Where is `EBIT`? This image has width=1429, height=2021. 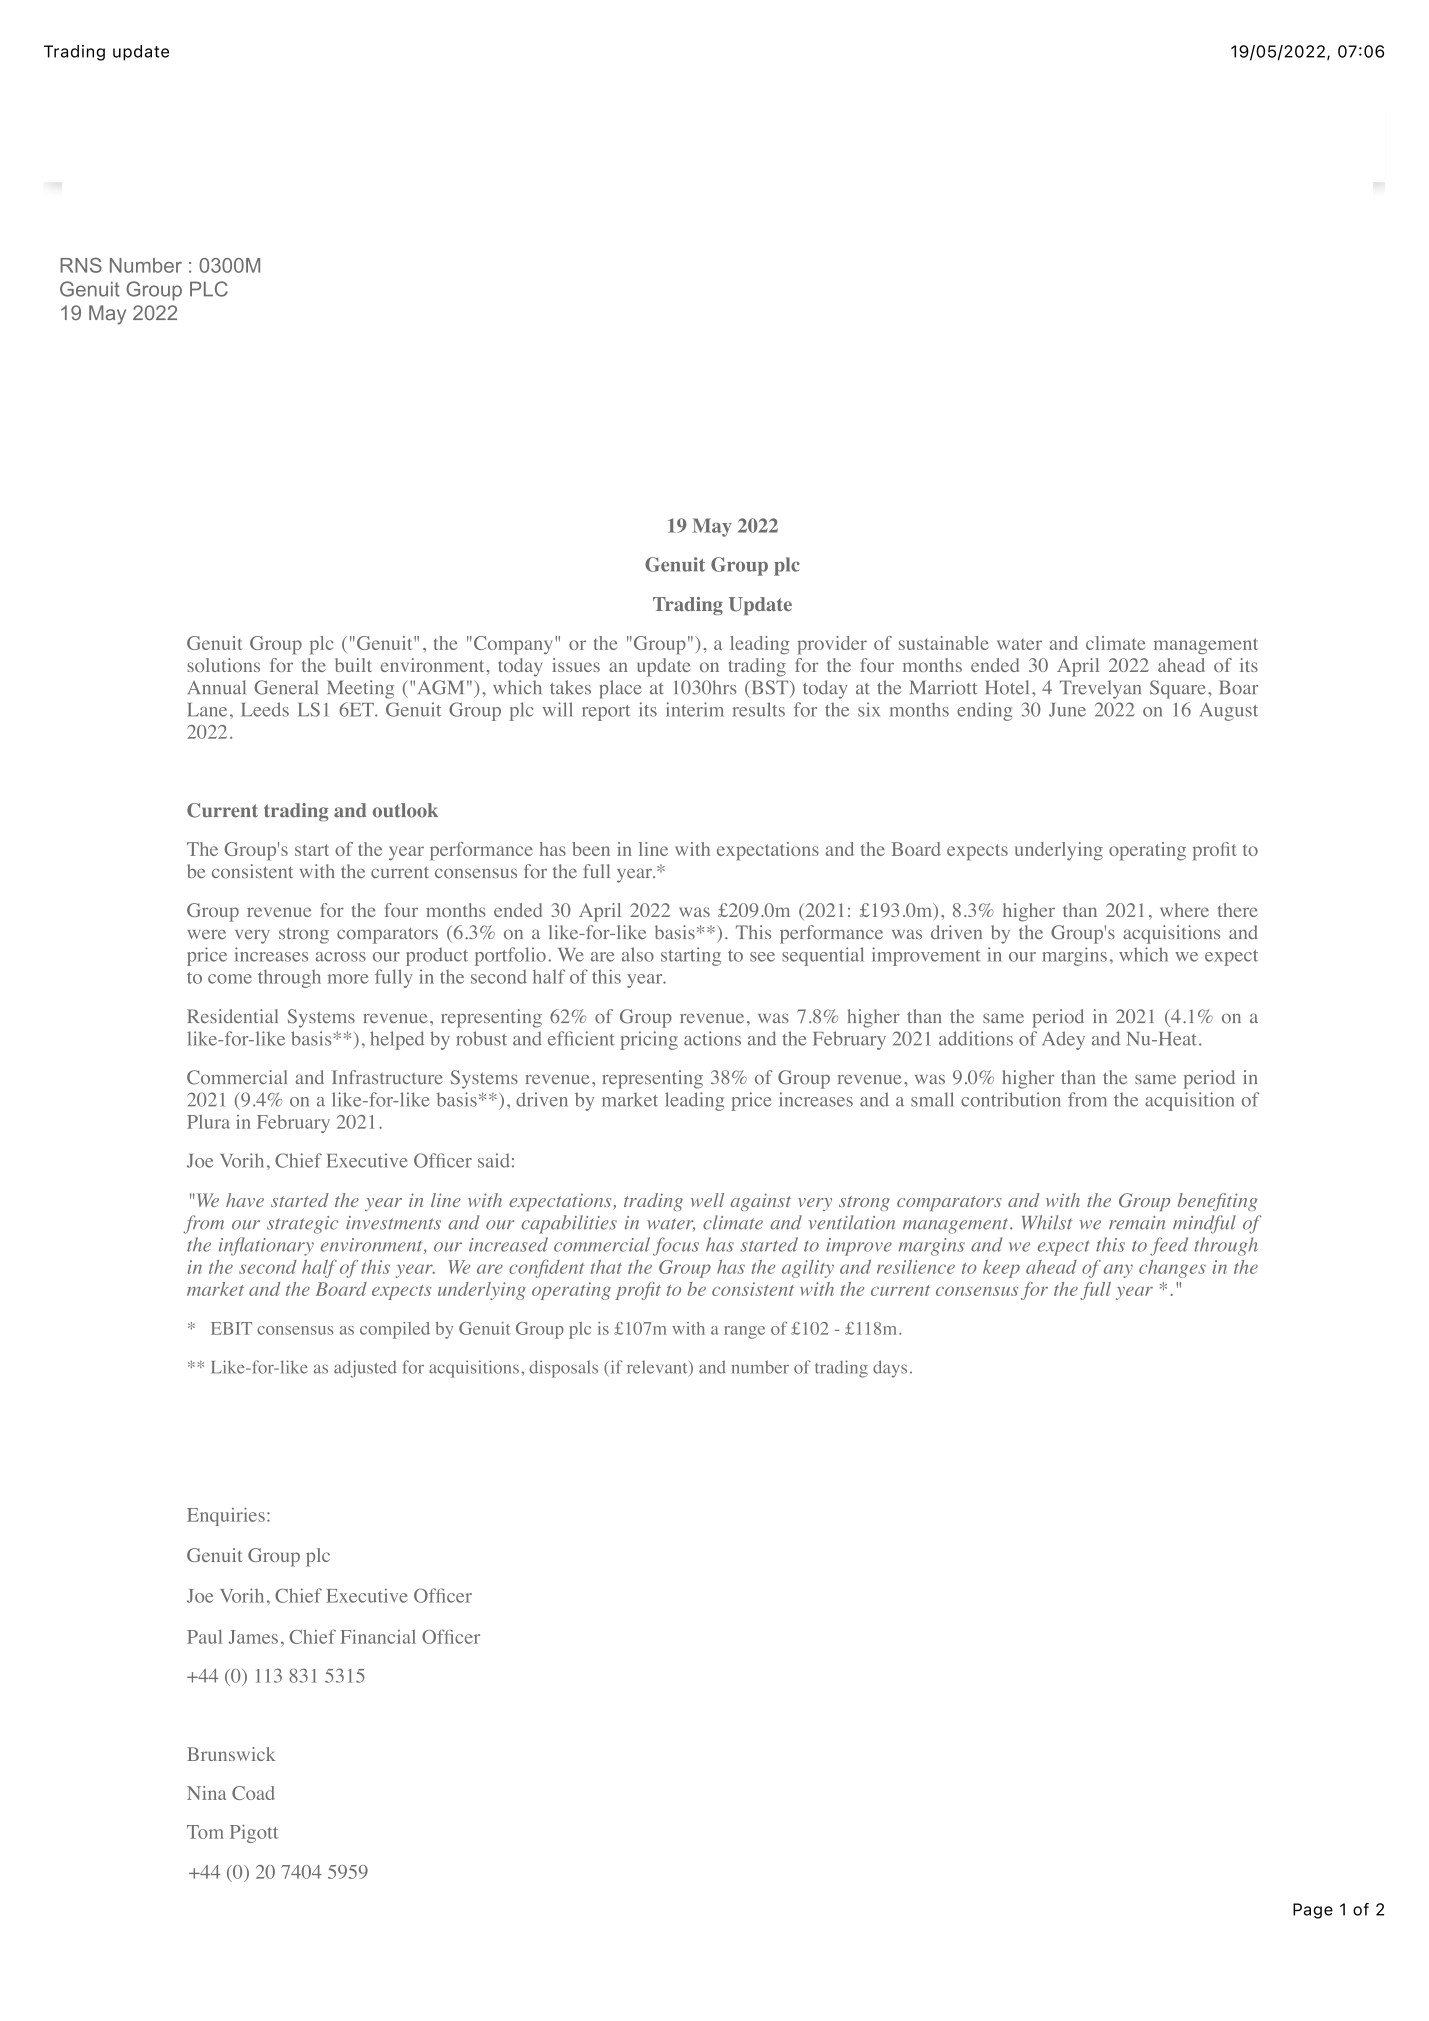 EBIT is located at coordinates (231, 1328).
